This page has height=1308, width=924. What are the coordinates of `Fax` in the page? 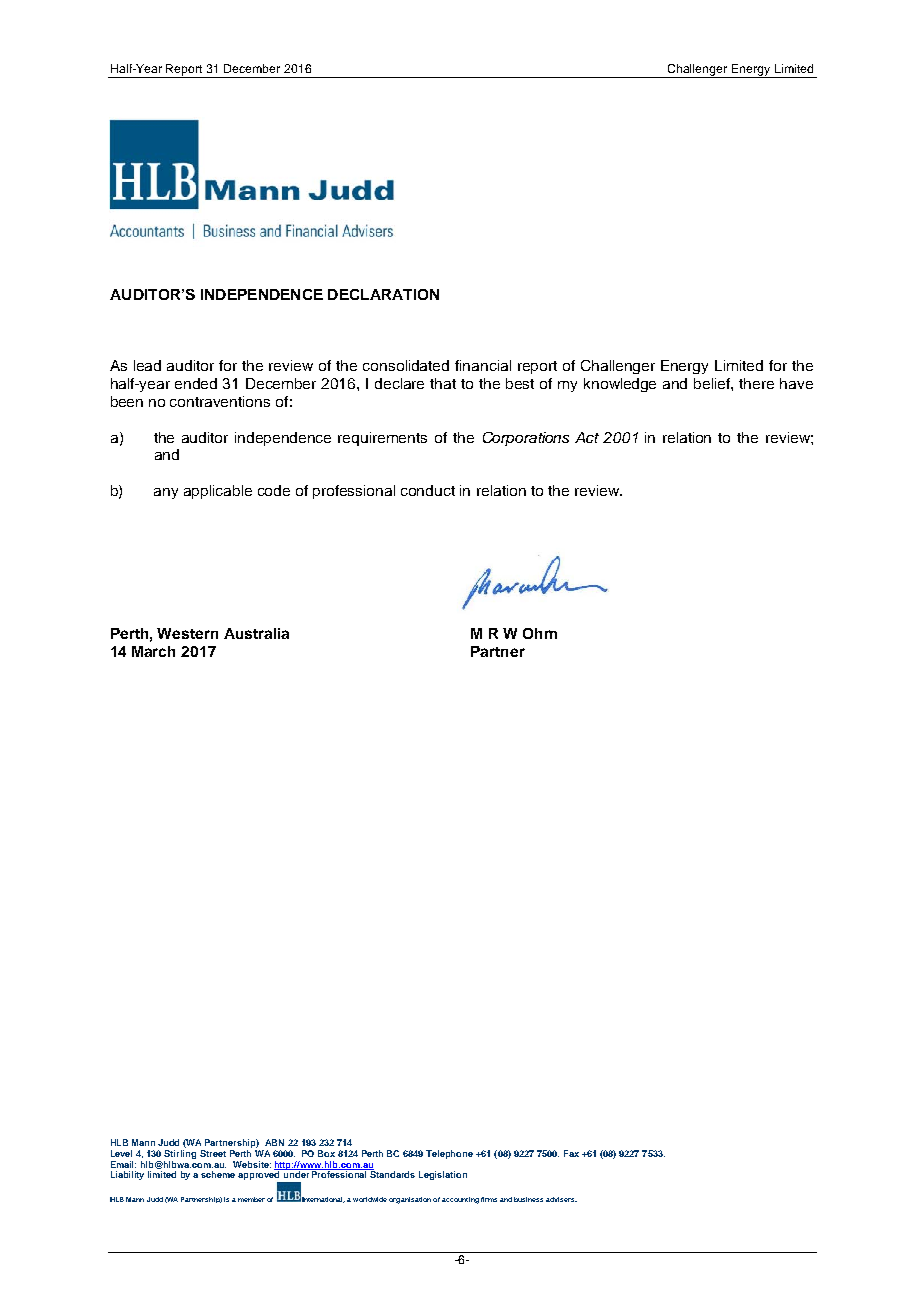 It's located at (571, 1153).
